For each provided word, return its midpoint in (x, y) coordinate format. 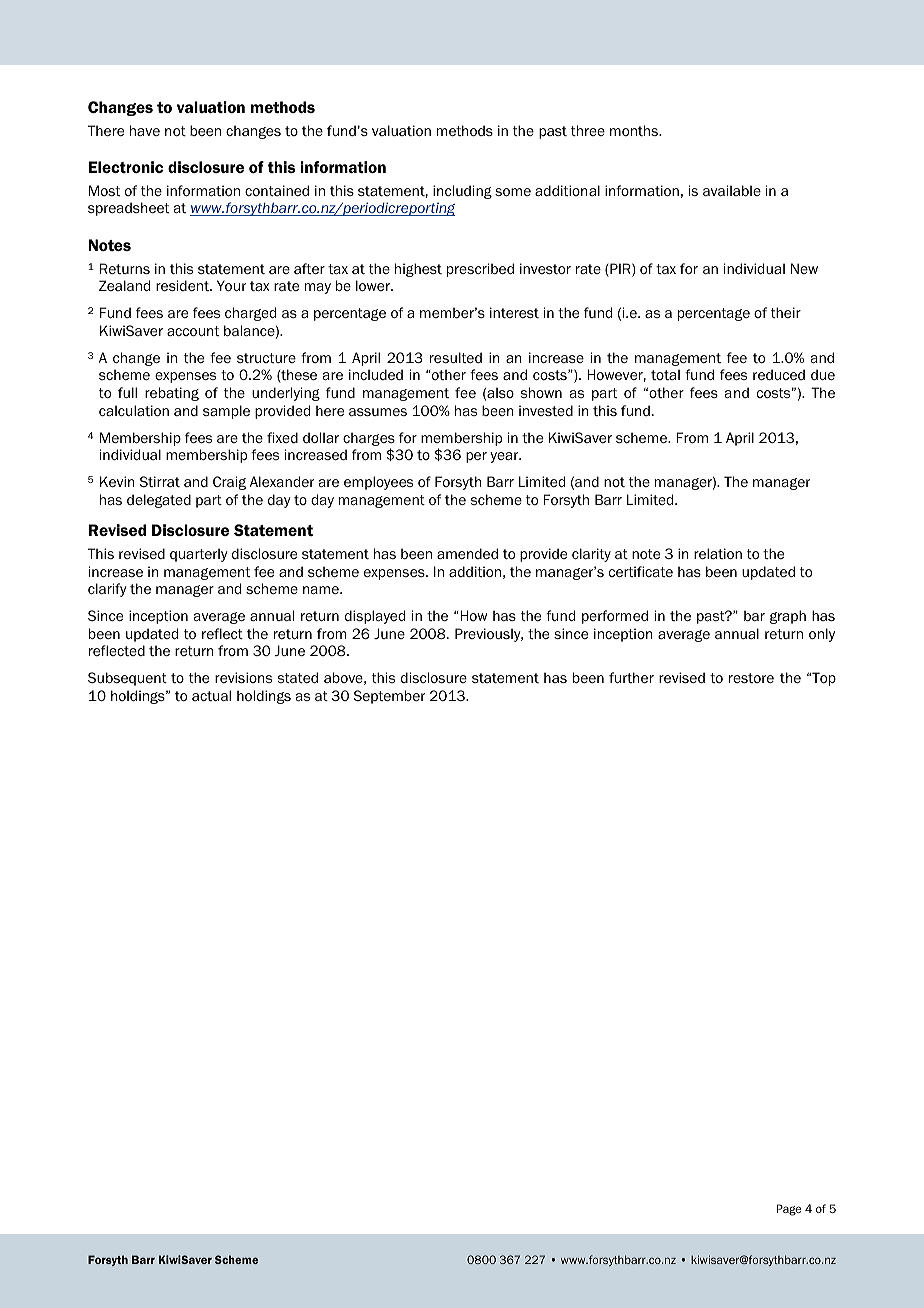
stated (298, 677)
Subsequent (127, 679)
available (732, 190)
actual (211, 695)
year (505, 457)
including (462, 192)
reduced (779, 374)
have (145, 130)
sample (226, 412)
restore (751, 678)
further (631, 677)
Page (789, 1210)
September (389, 697)
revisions (243, 677)
